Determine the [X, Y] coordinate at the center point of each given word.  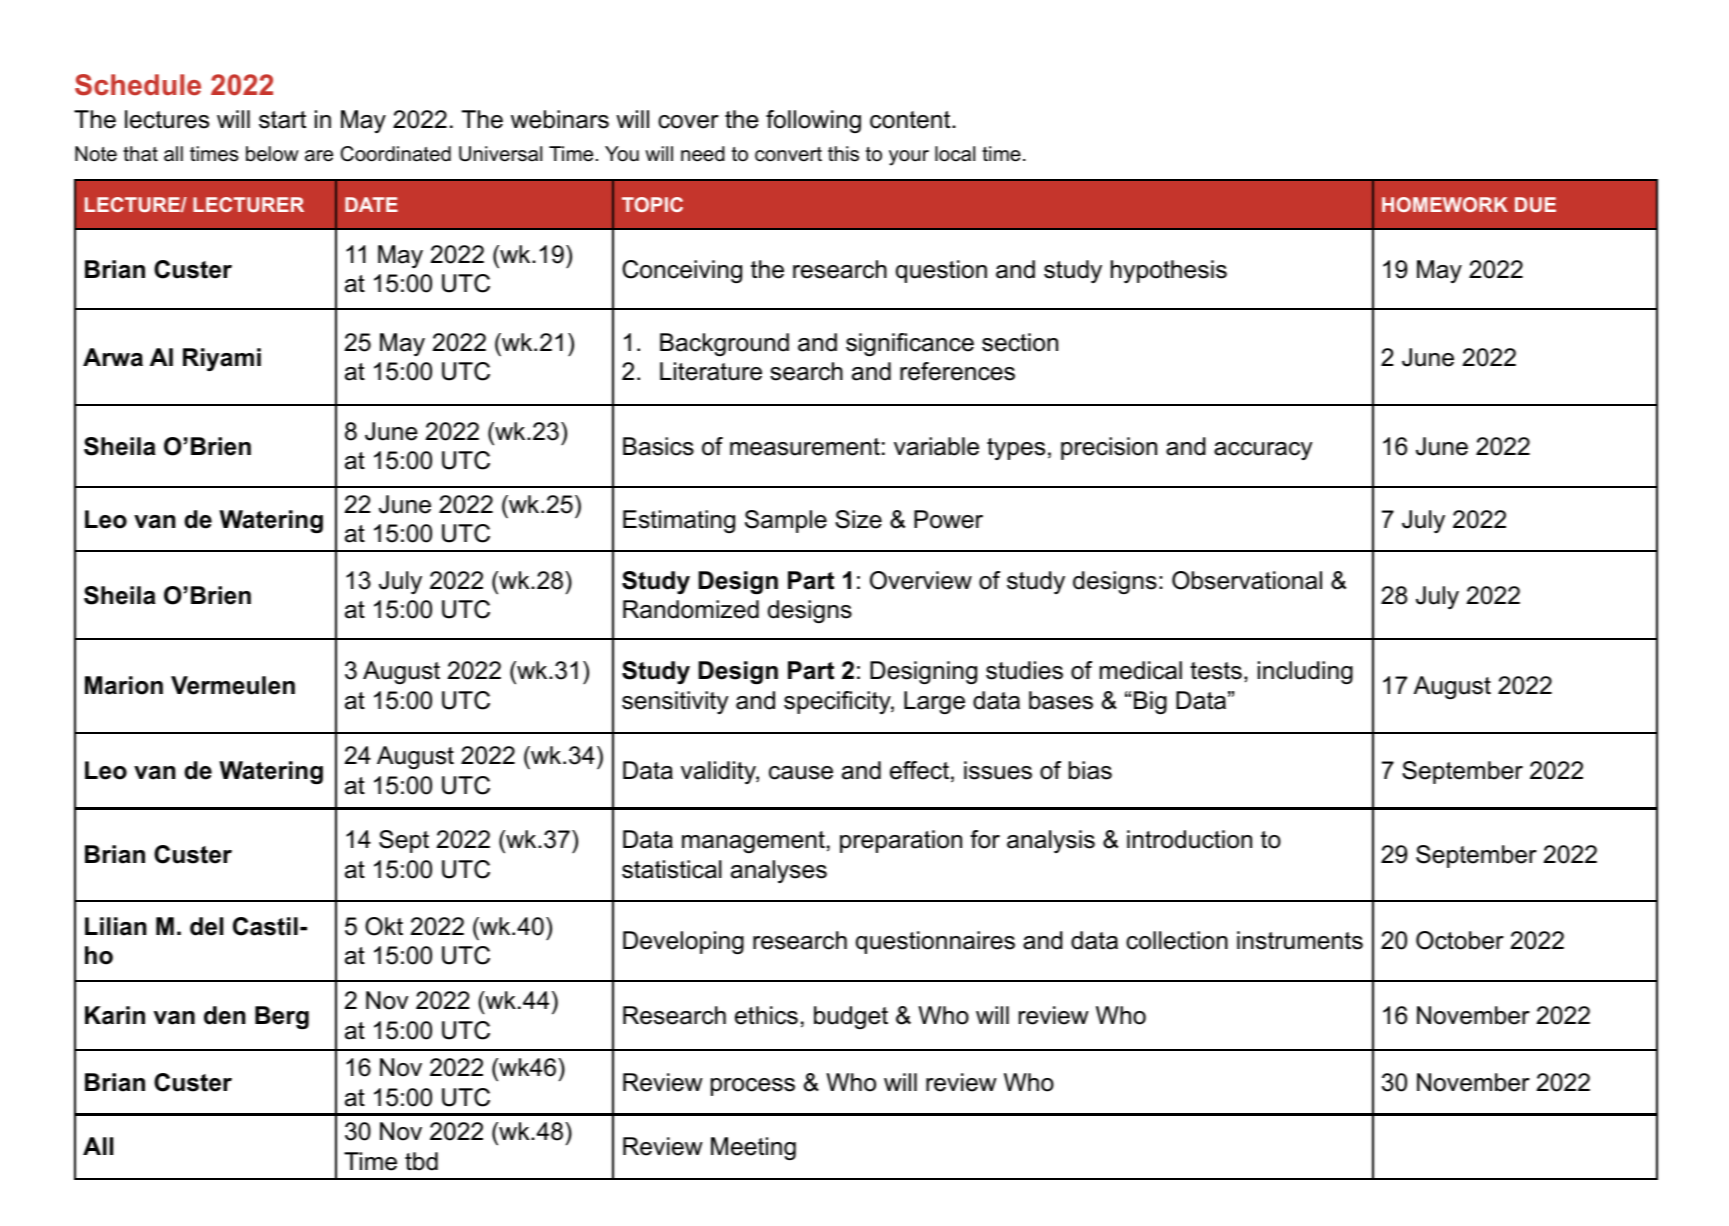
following [813, 121]
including [1305, 672]
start [282, 120]
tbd [421, 1161]
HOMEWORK [1445, 204]
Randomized [691, 609]
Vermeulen [233, 685]
